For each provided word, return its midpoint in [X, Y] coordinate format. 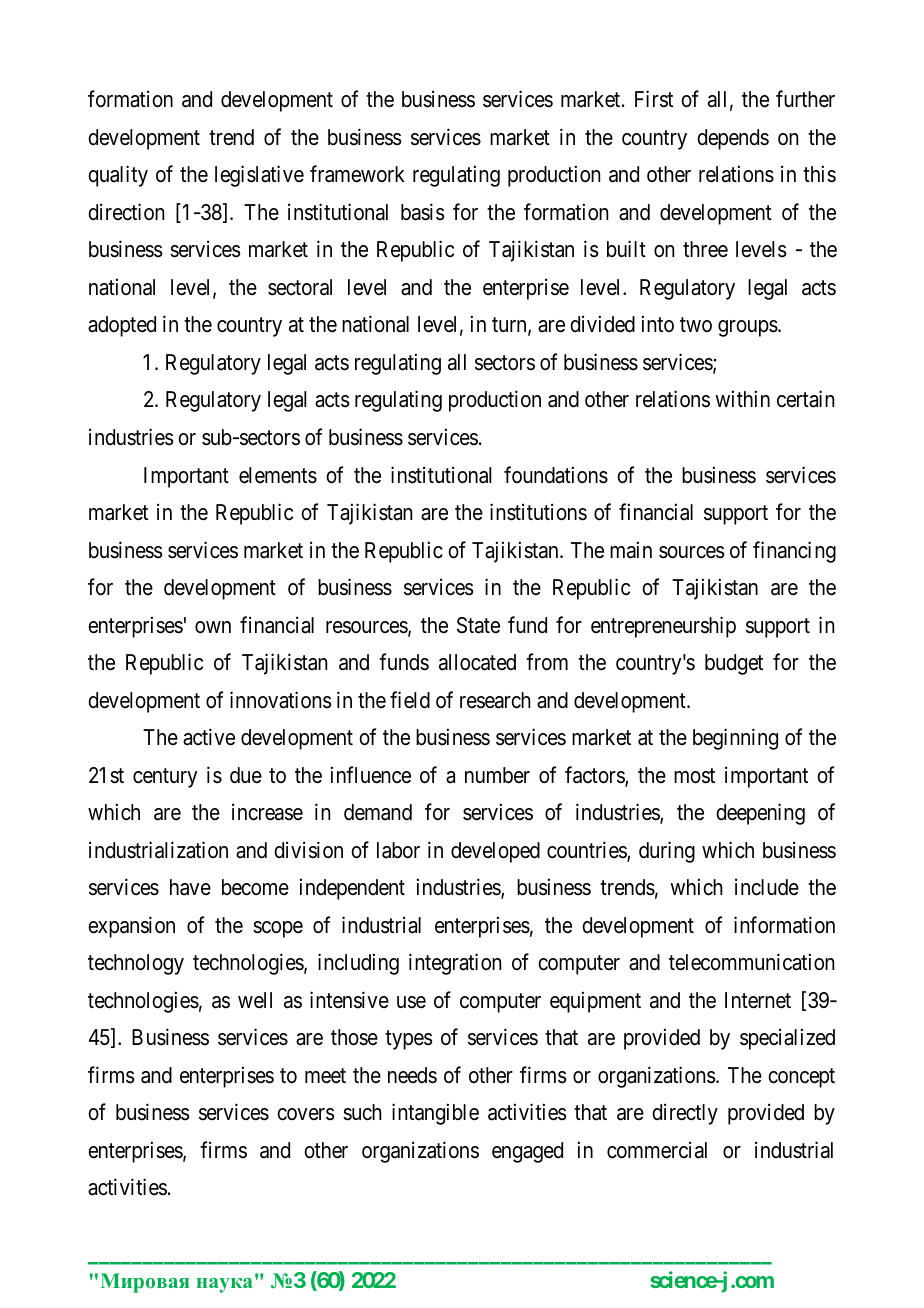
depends [733, 139]
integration [455, 964]
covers [306, 1114]
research [495, 700]
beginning [735, 739]
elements [278, 475]
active [209, 737]
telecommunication [751, 962]
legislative [259, 176]
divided [602, 324]
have [190, 887]
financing [794, 552]
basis [423, 212]
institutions [538, 512]
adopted [122, 326]
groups [748, 328]
